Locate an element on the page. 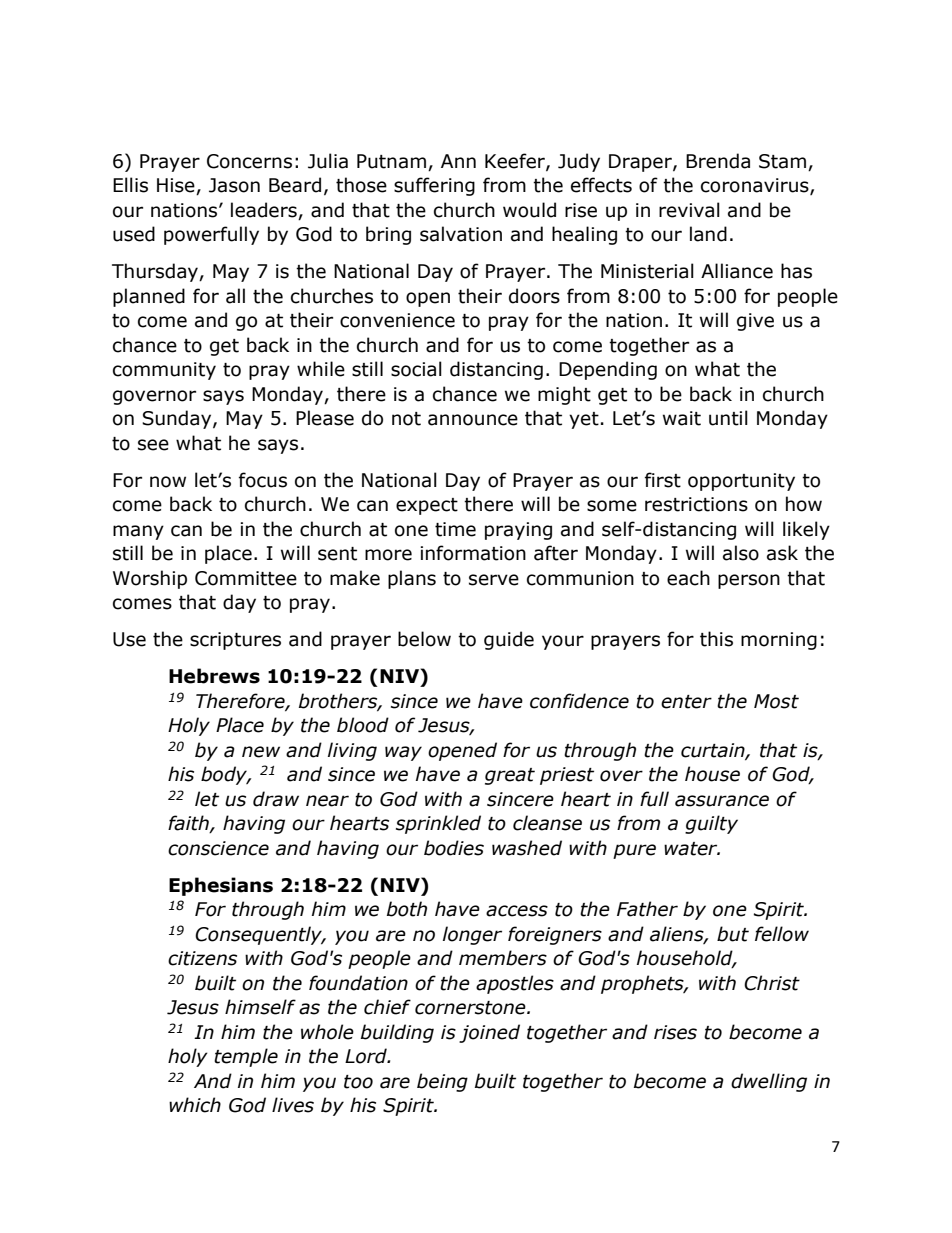  bodies is located at coordinates (454, 848).
